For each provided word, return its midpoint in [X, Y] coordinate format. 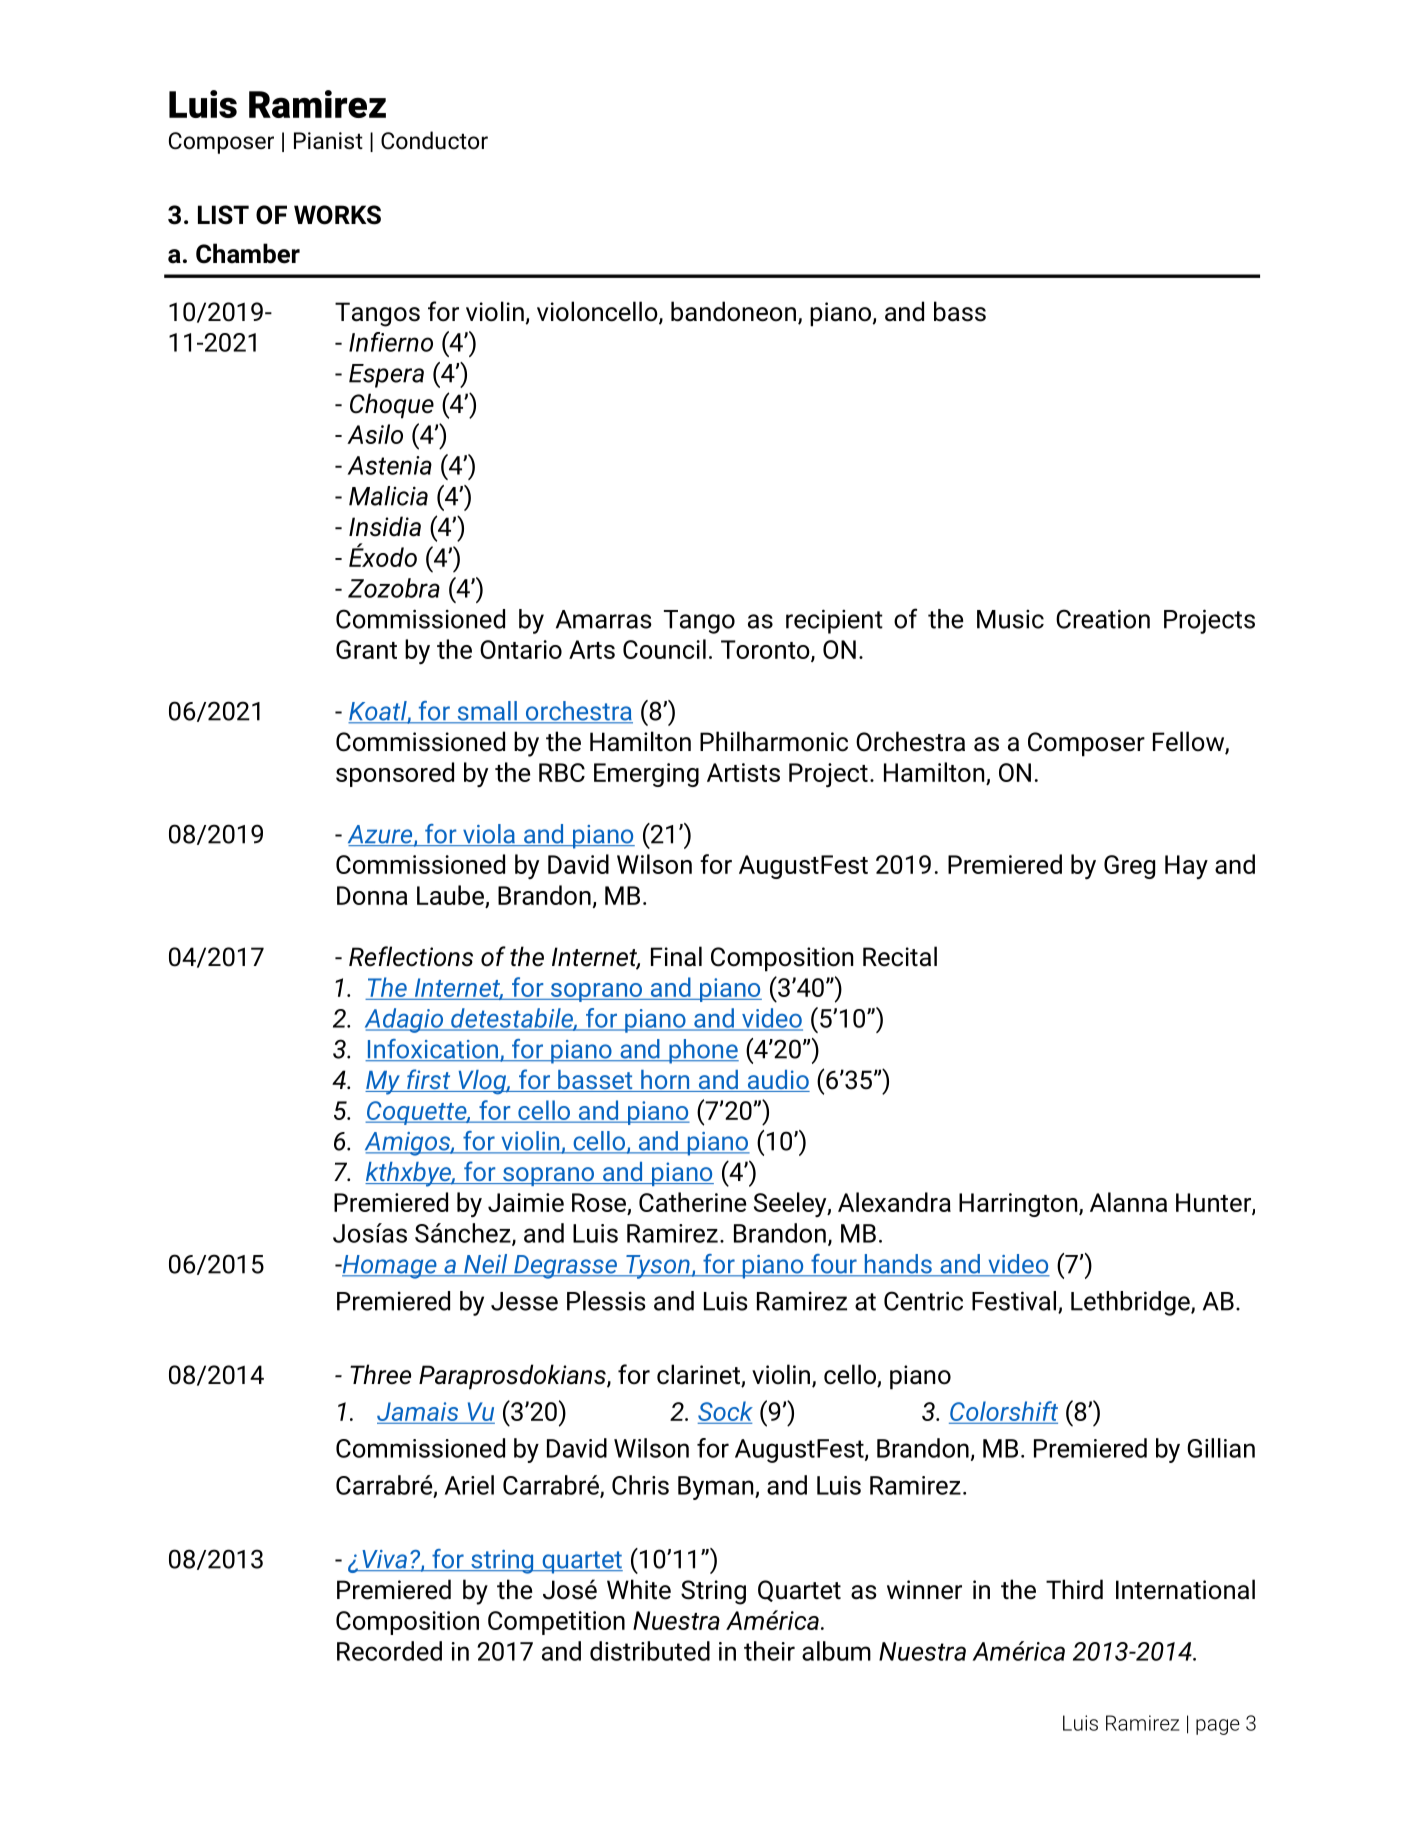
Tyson [658, 1267]
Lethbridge [1131, 1303]
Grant [366, 649]
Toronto [766, 651]
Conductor [434, 140]
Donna [372, 895]
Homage [389, 1267]
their [769, 1651]
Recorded [389, 1651]
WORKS [337, 215]
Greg [1129, 867]
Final [676, 956]
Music [1010, 619]
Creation [1103, 619]
